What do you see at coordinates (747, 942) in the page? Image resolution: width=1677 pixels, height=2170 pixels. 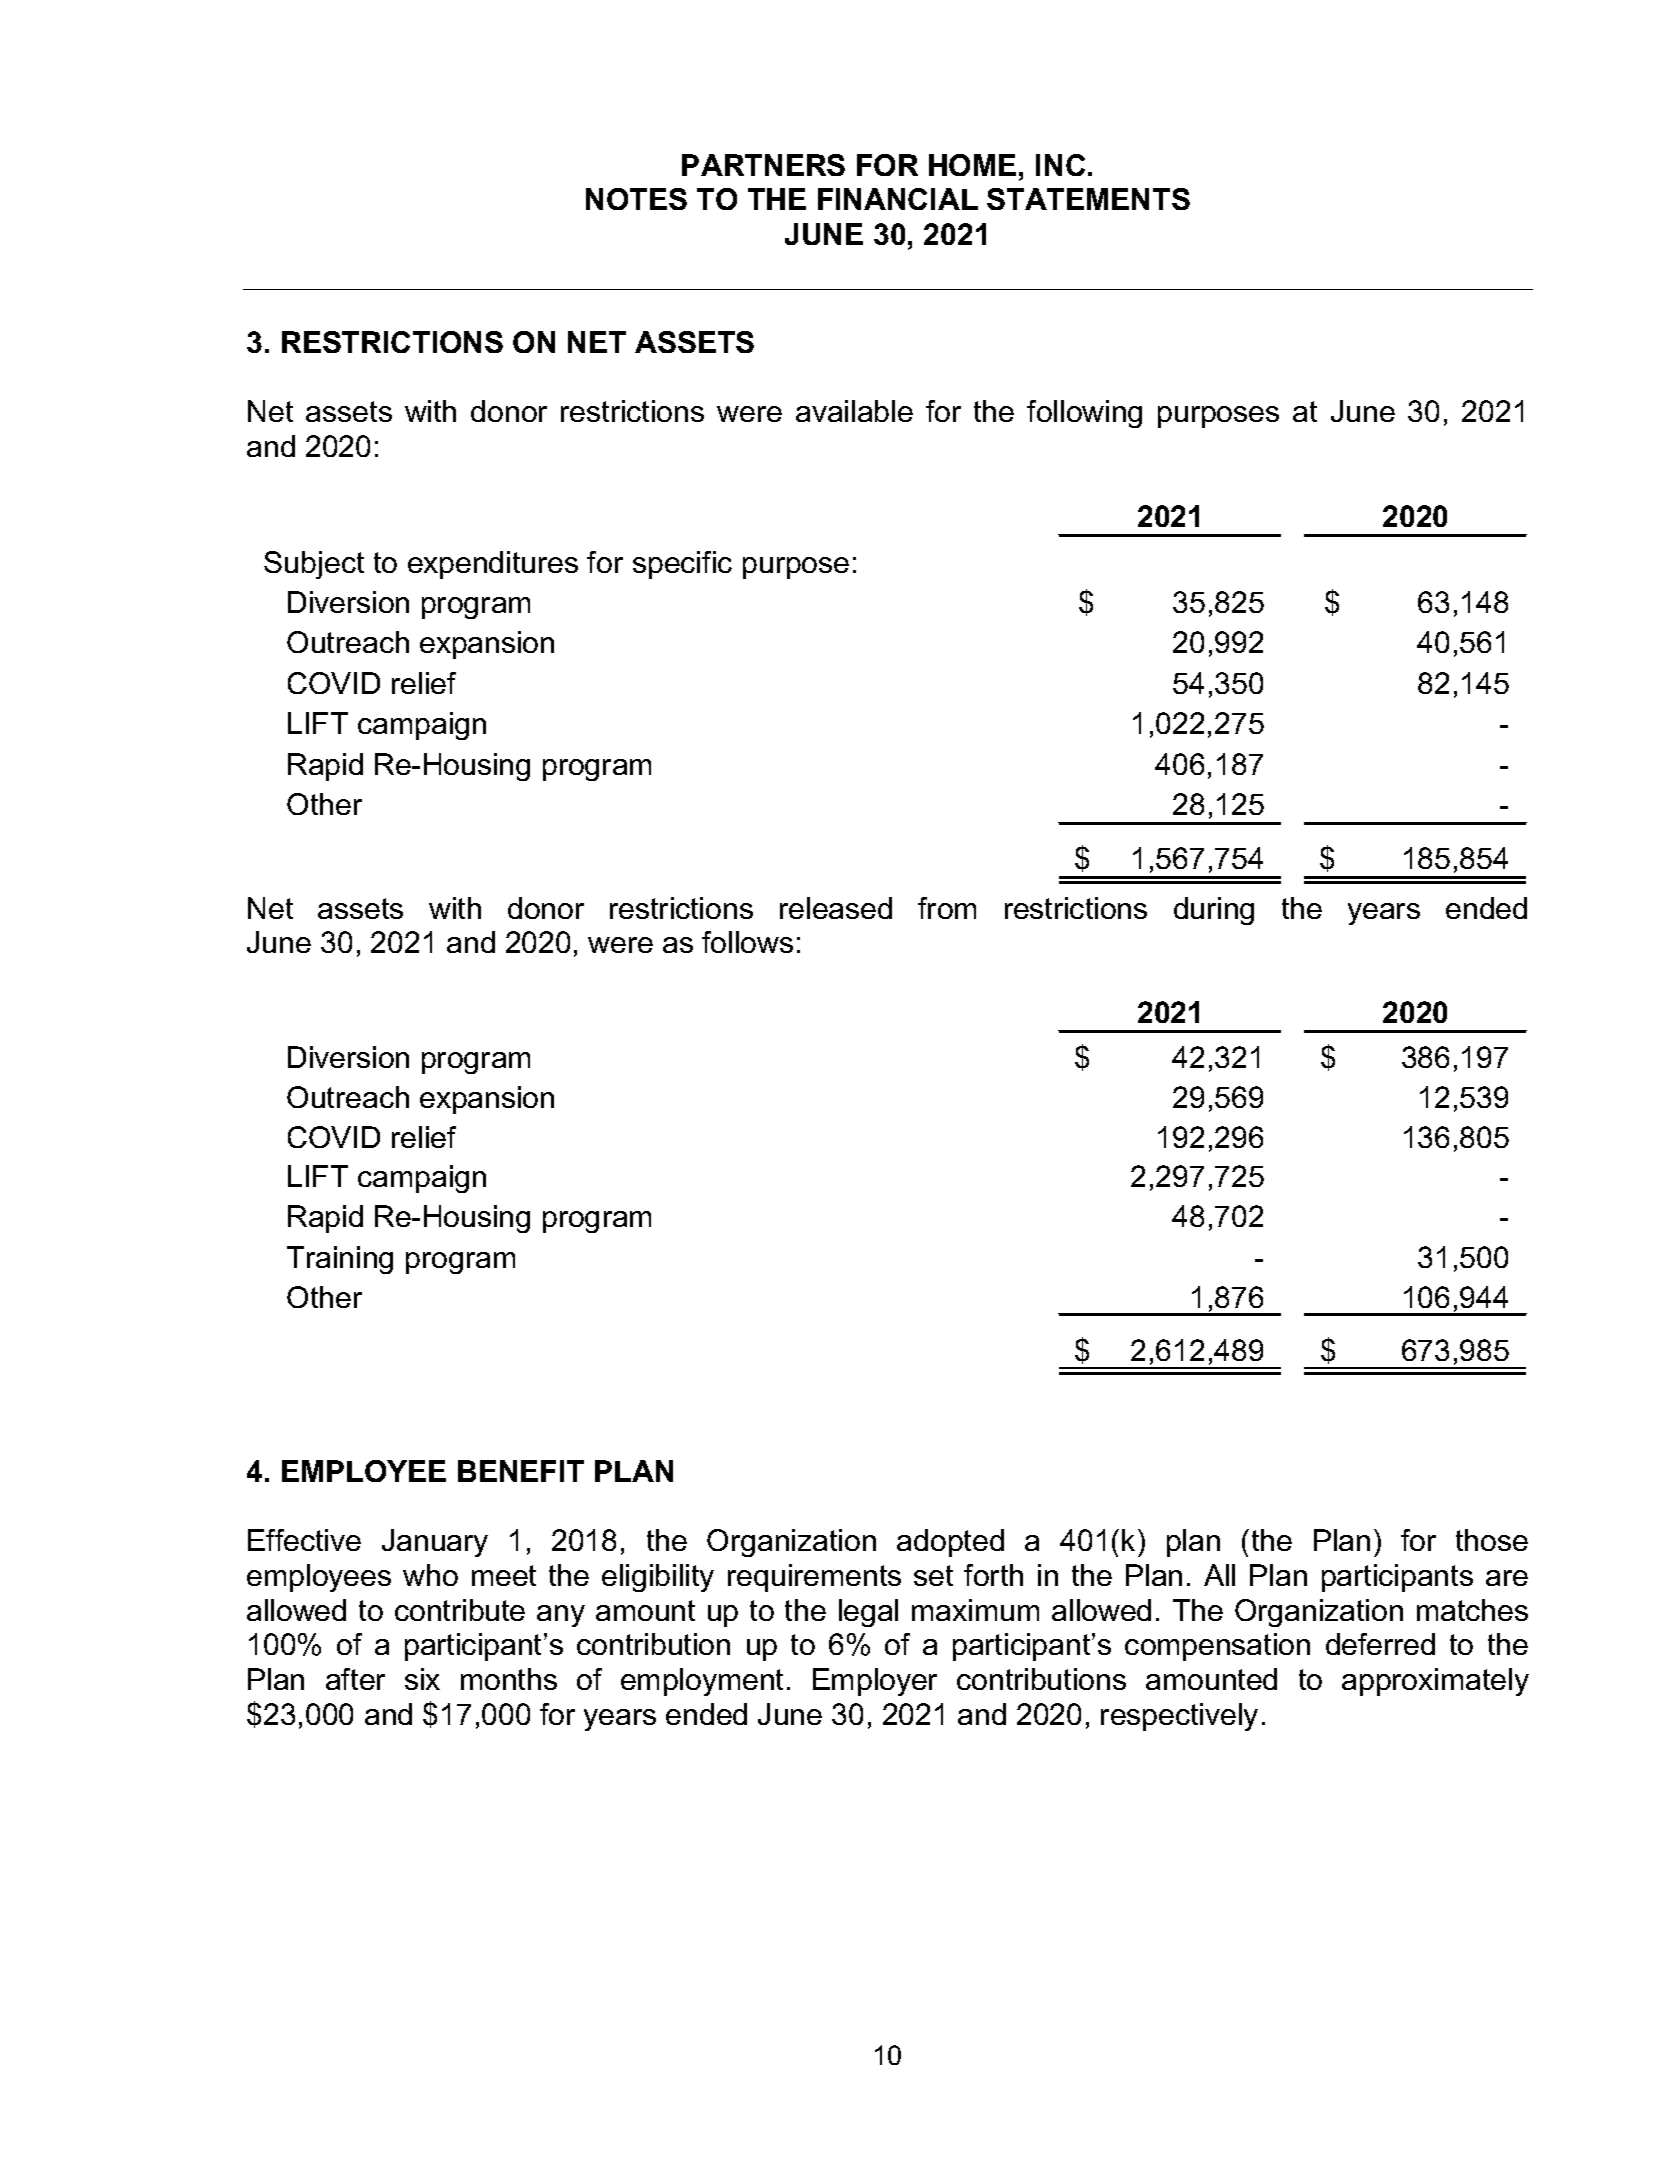 I see `follows` at bounding box center [747, 942].
